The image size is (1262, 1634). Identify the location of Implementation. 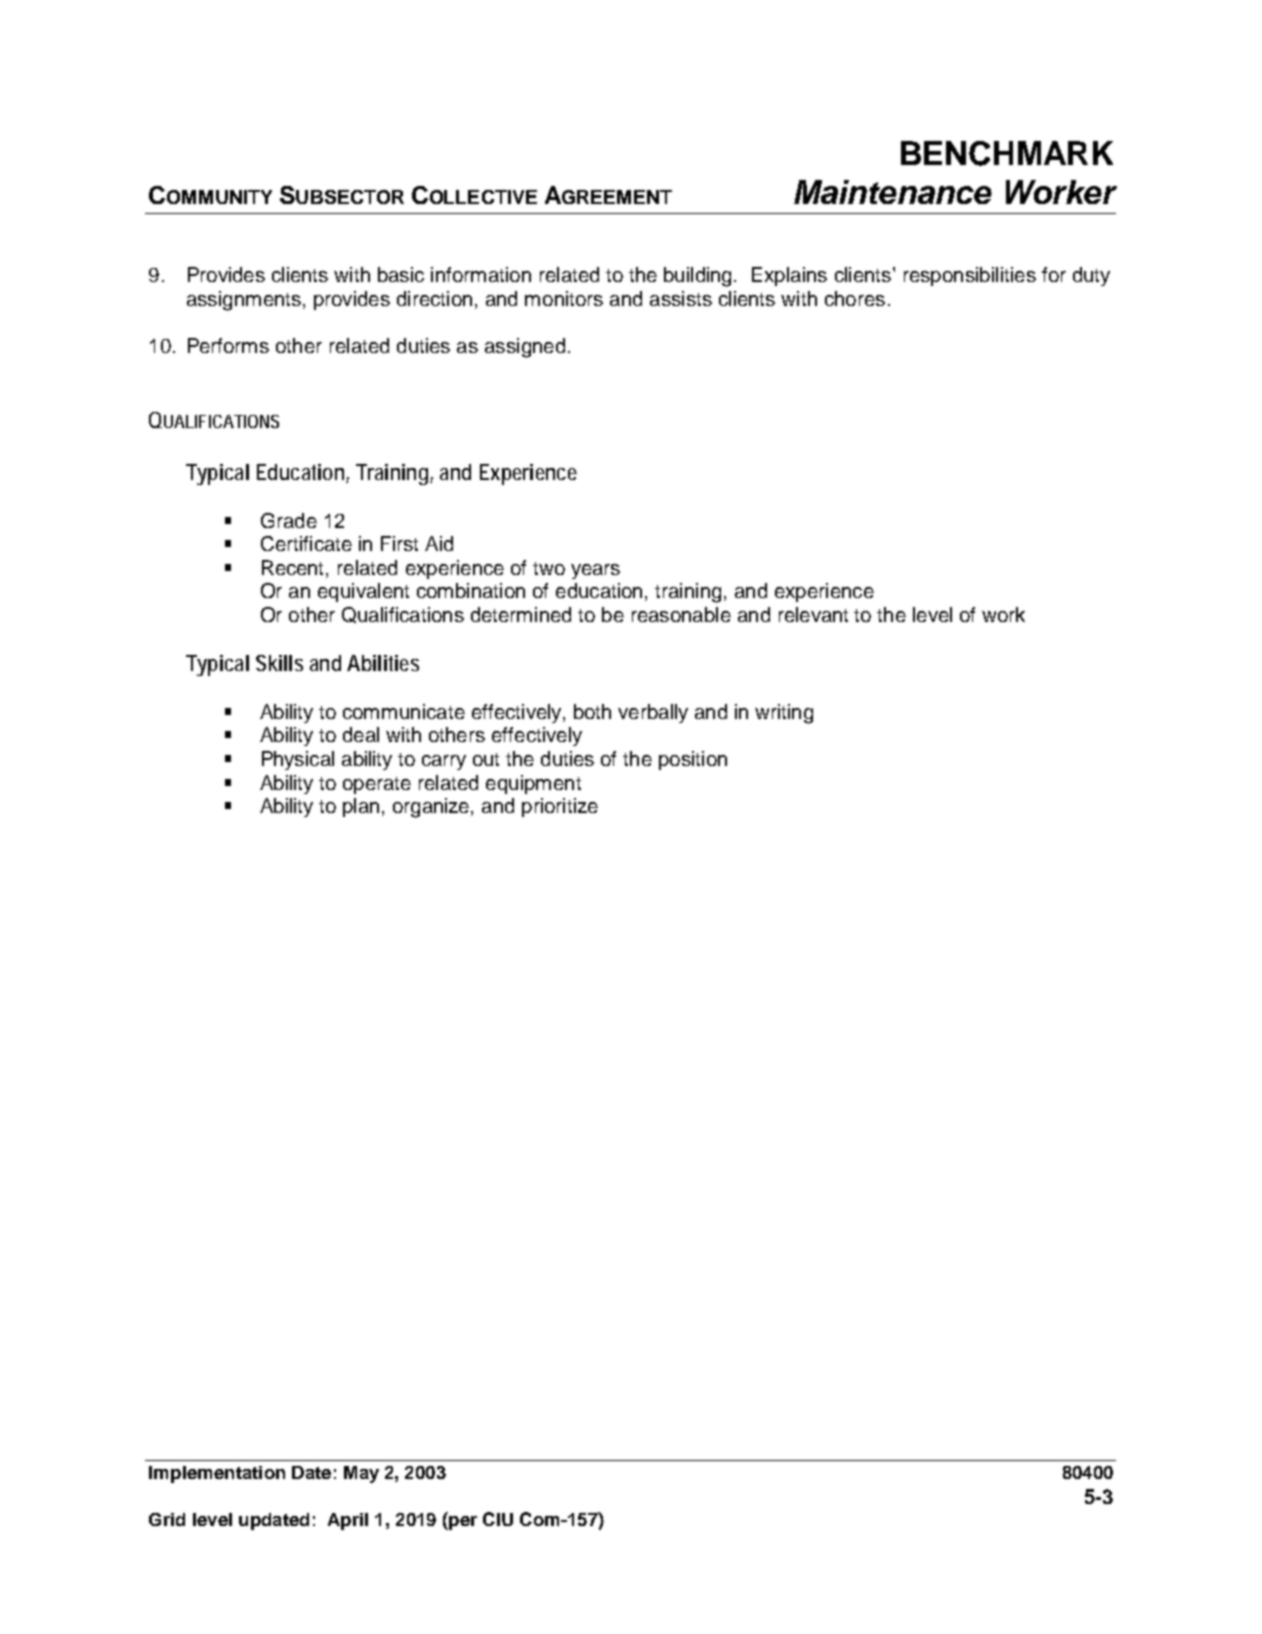
(217, 1474).
